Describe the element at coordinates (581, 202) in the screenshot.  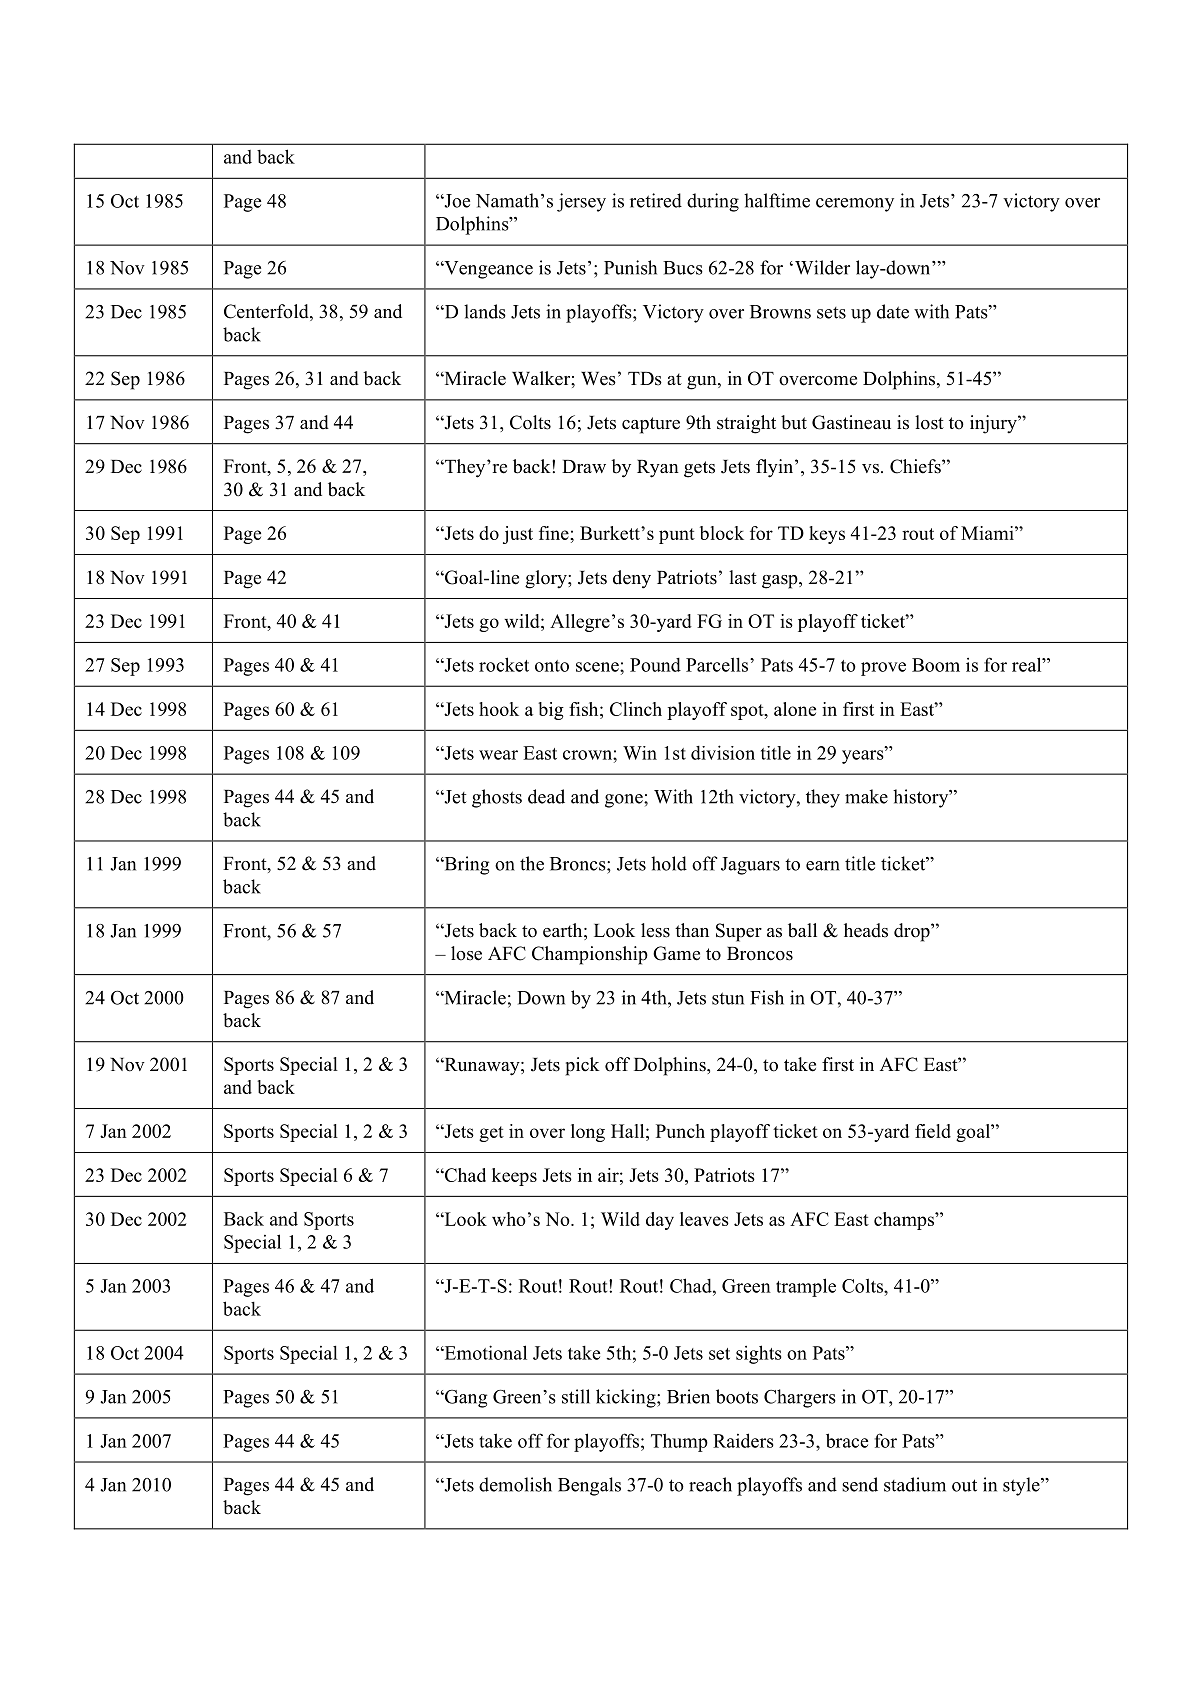
I see `jersey` at that location.
